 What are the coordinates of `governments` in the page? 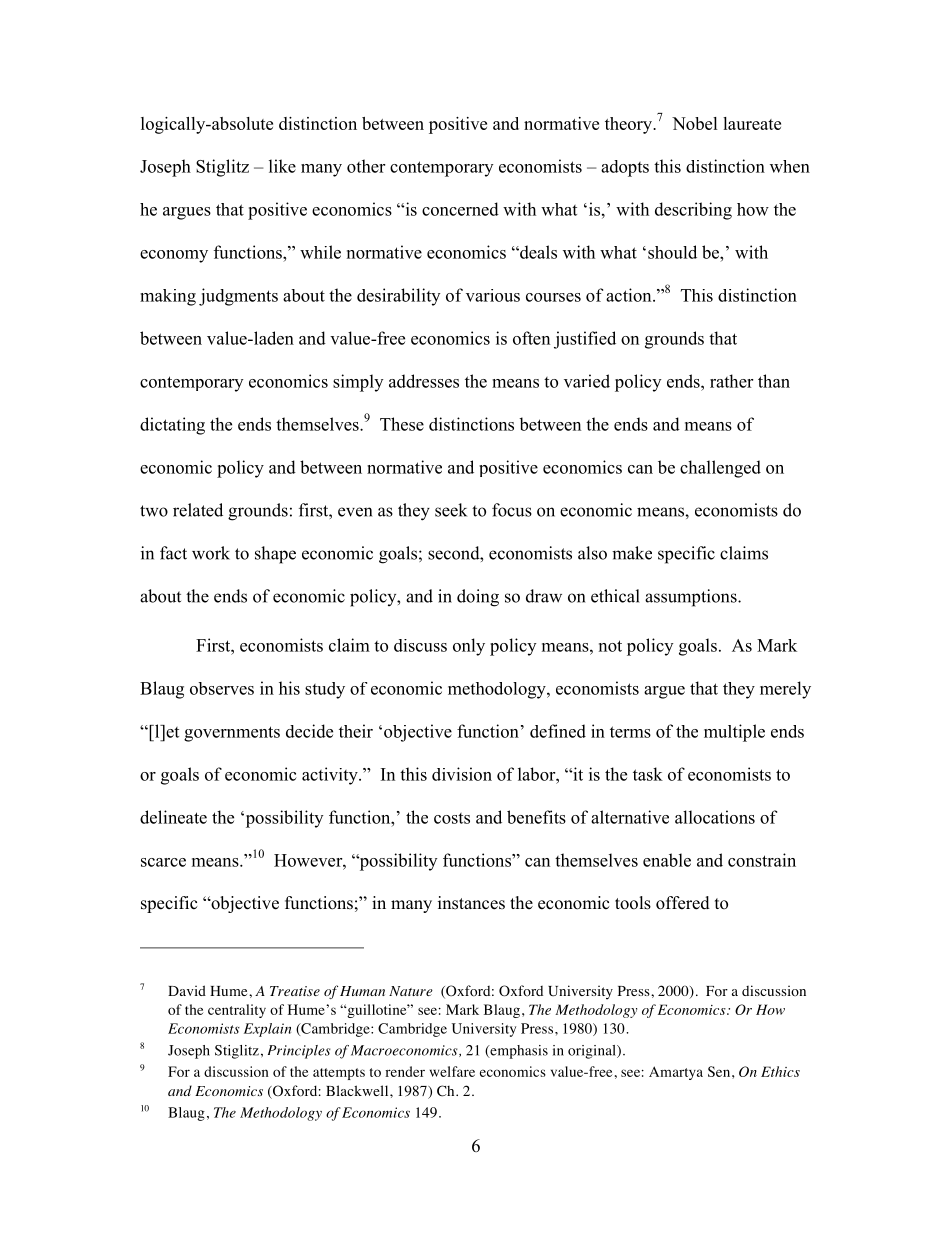 It's located at (232, 734).
